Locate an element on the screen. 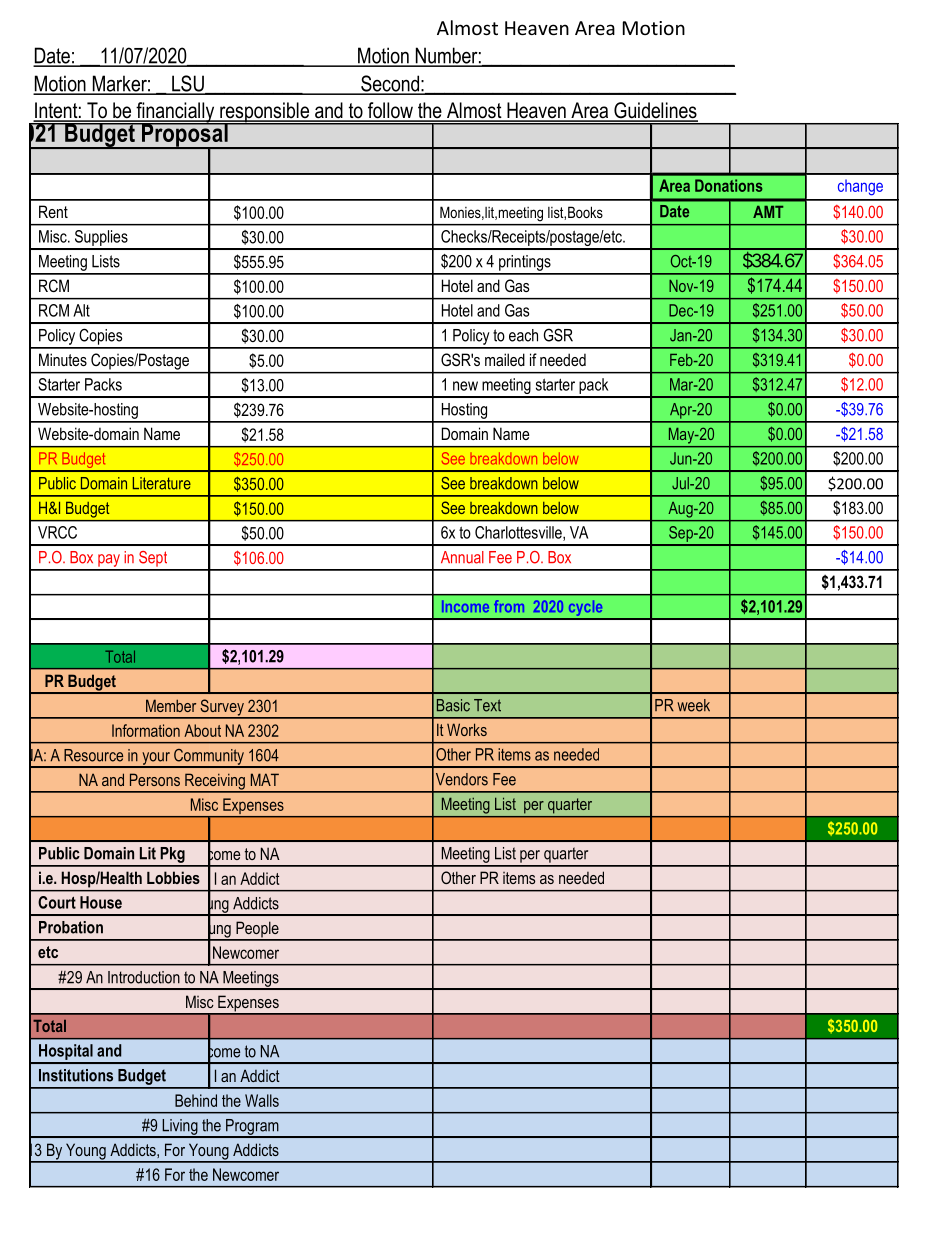 This screenshot has height=1233, width=952. Income is located at coordinates (465, 606).
